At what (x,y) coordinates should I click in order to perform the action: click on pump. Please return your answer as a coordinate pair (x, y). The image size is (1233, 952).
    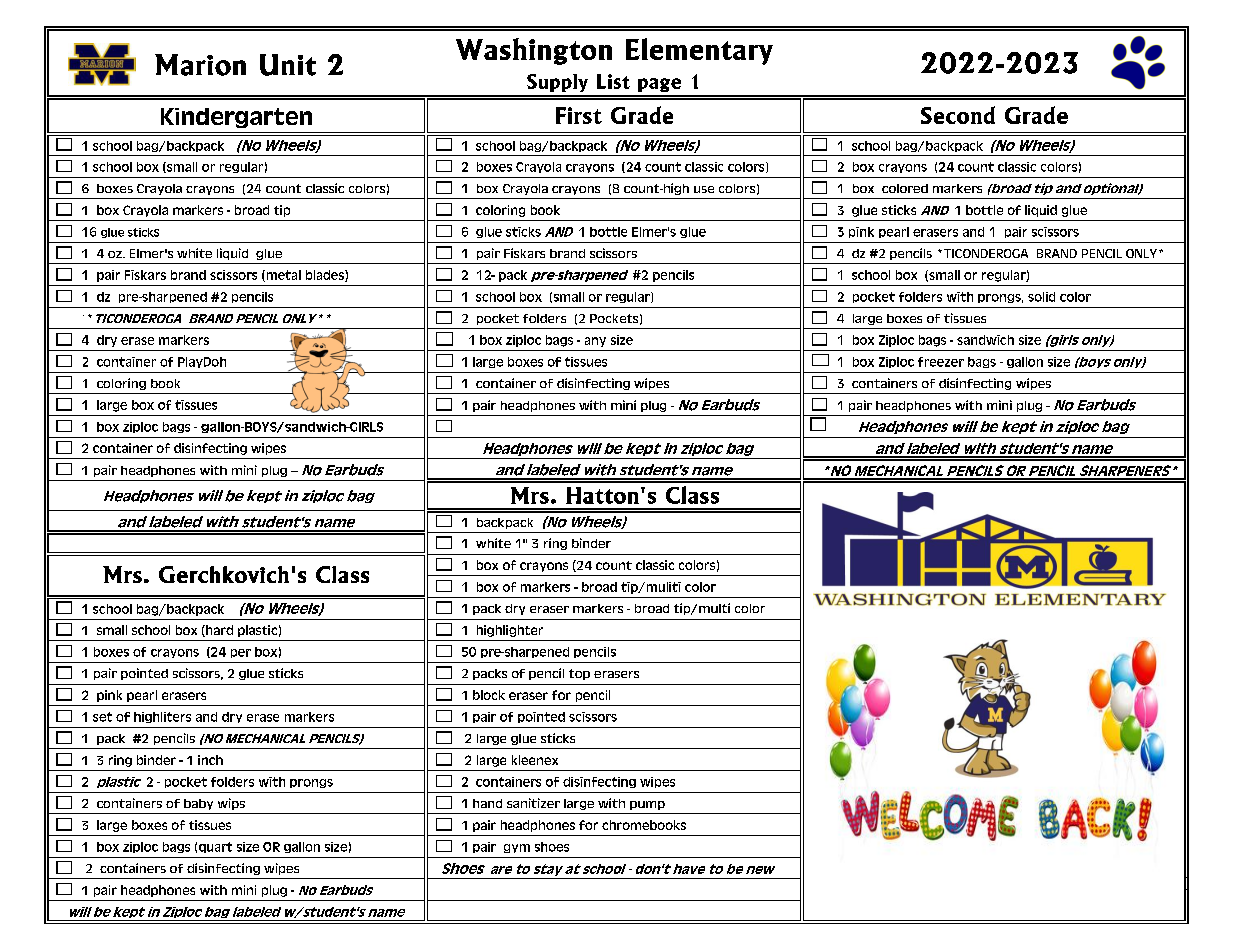
    Looking at the image, I should click on (647, 805).
